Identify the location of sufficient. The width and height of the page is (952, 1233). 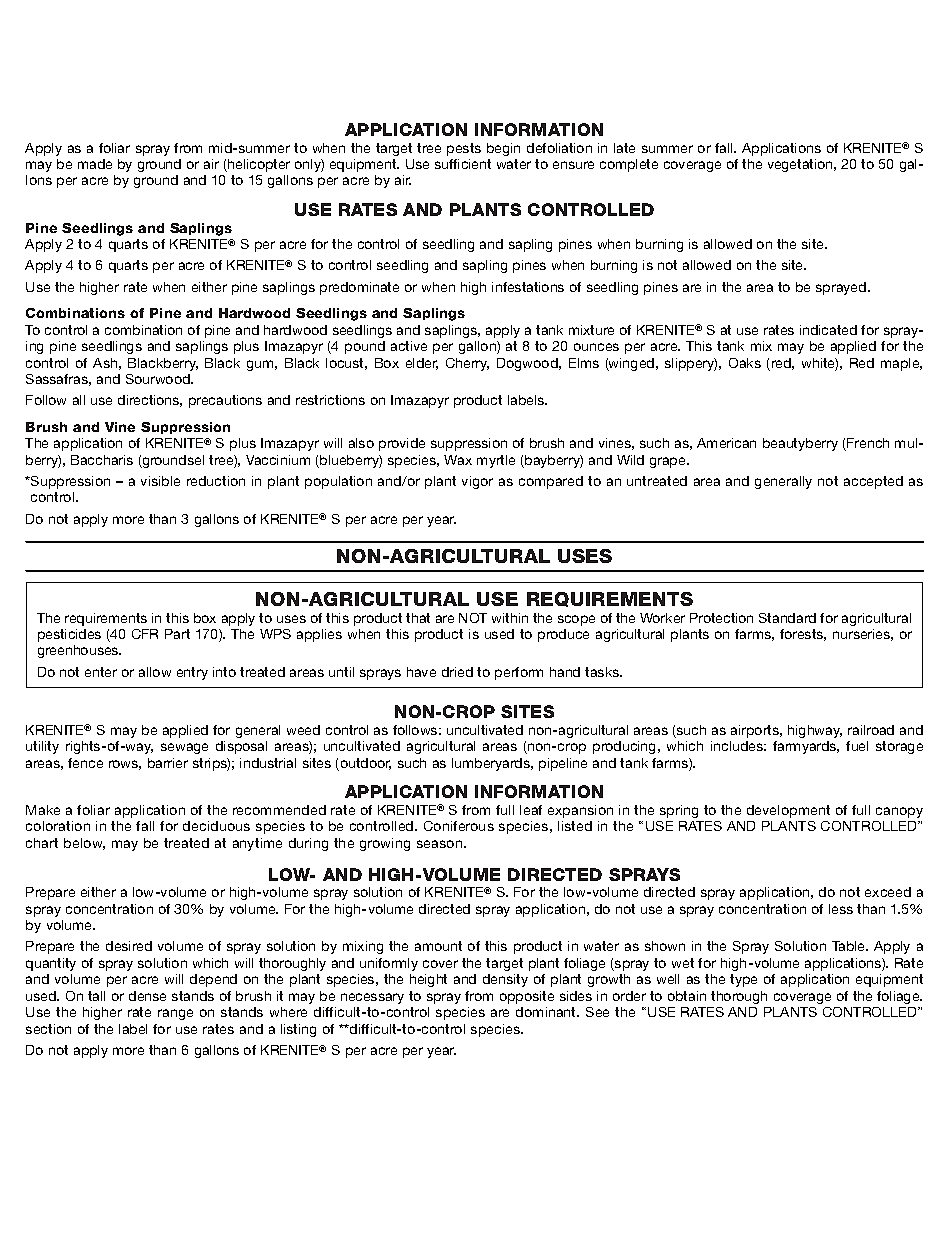
(463, 164).
